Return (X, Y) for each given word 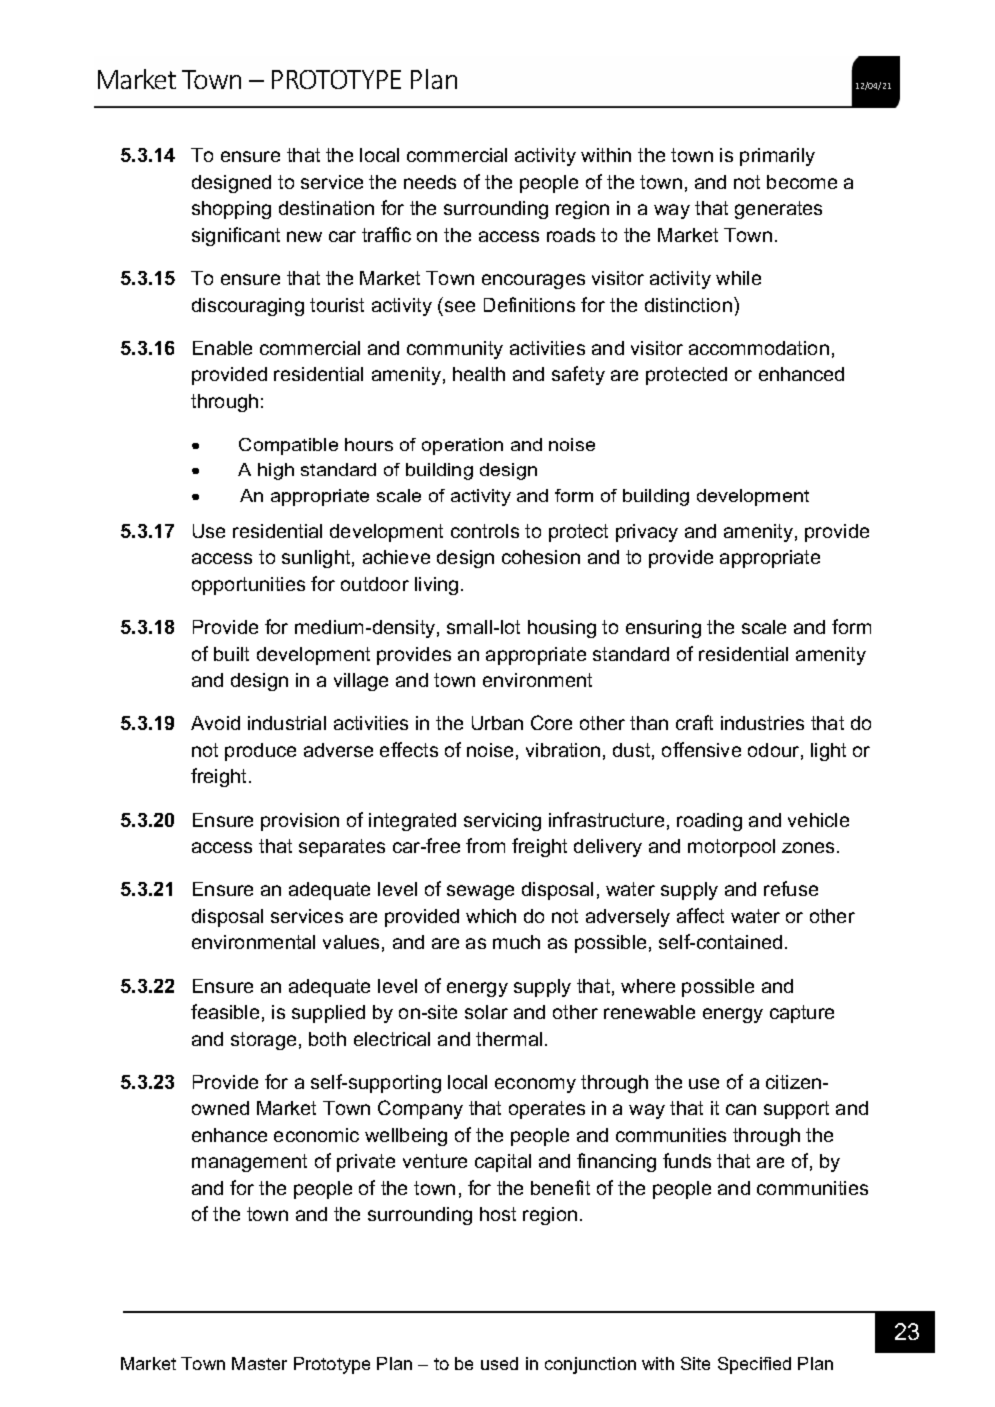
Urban (497, 723)
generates (778, 210)
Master (259, 1363)
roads (571, 235)
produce (260, 752)
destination (326, 208)
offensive (701, 749)
